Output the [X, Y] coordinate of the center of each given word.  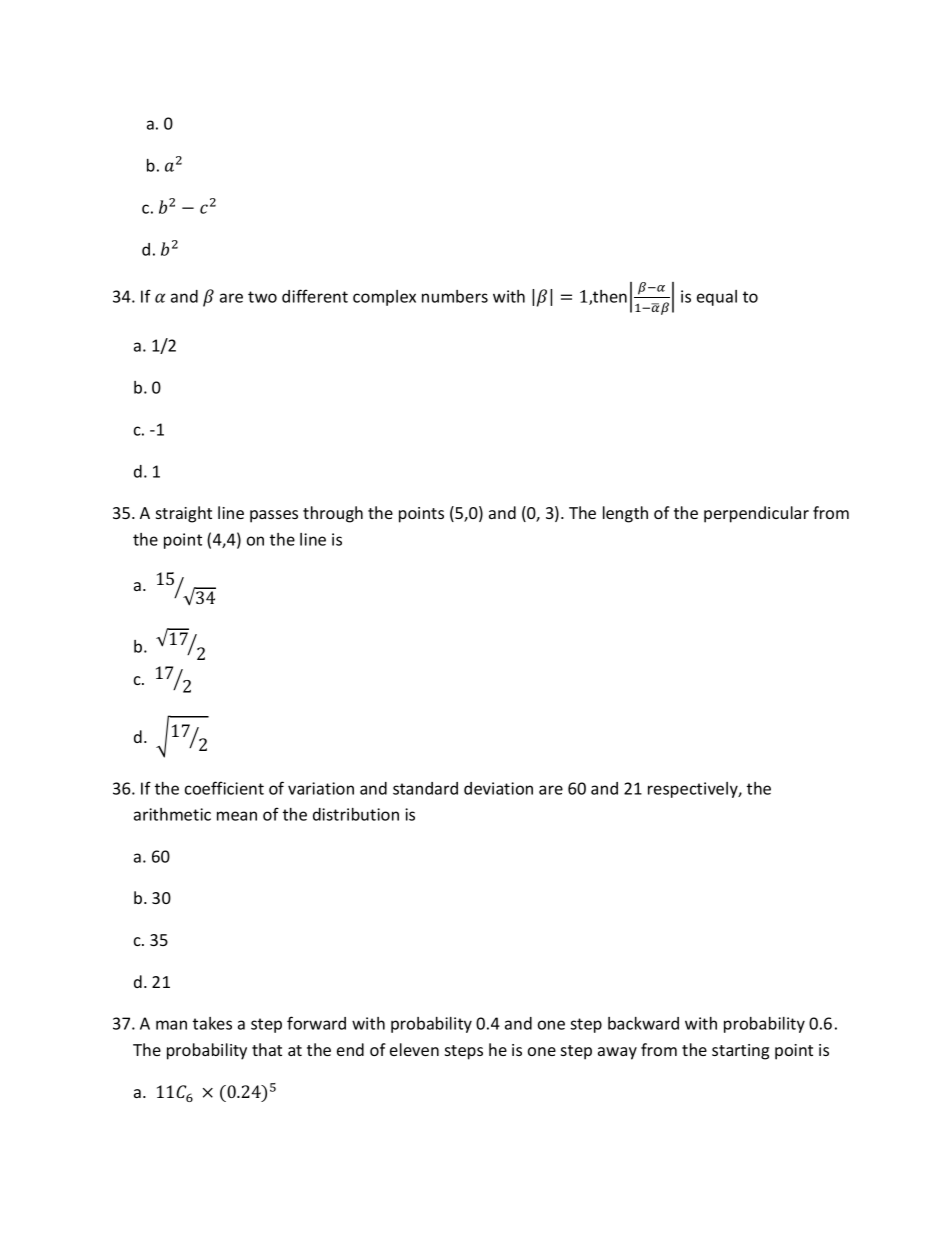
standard [425, 788]
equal [717, 298]
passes [274, 516]
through [333, 514]
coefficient [224, 788]
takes [212, 1023]
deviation [498, 788]
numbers [455, 296]
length [625, 514]
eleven [414, 1049]
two [262, 297]
